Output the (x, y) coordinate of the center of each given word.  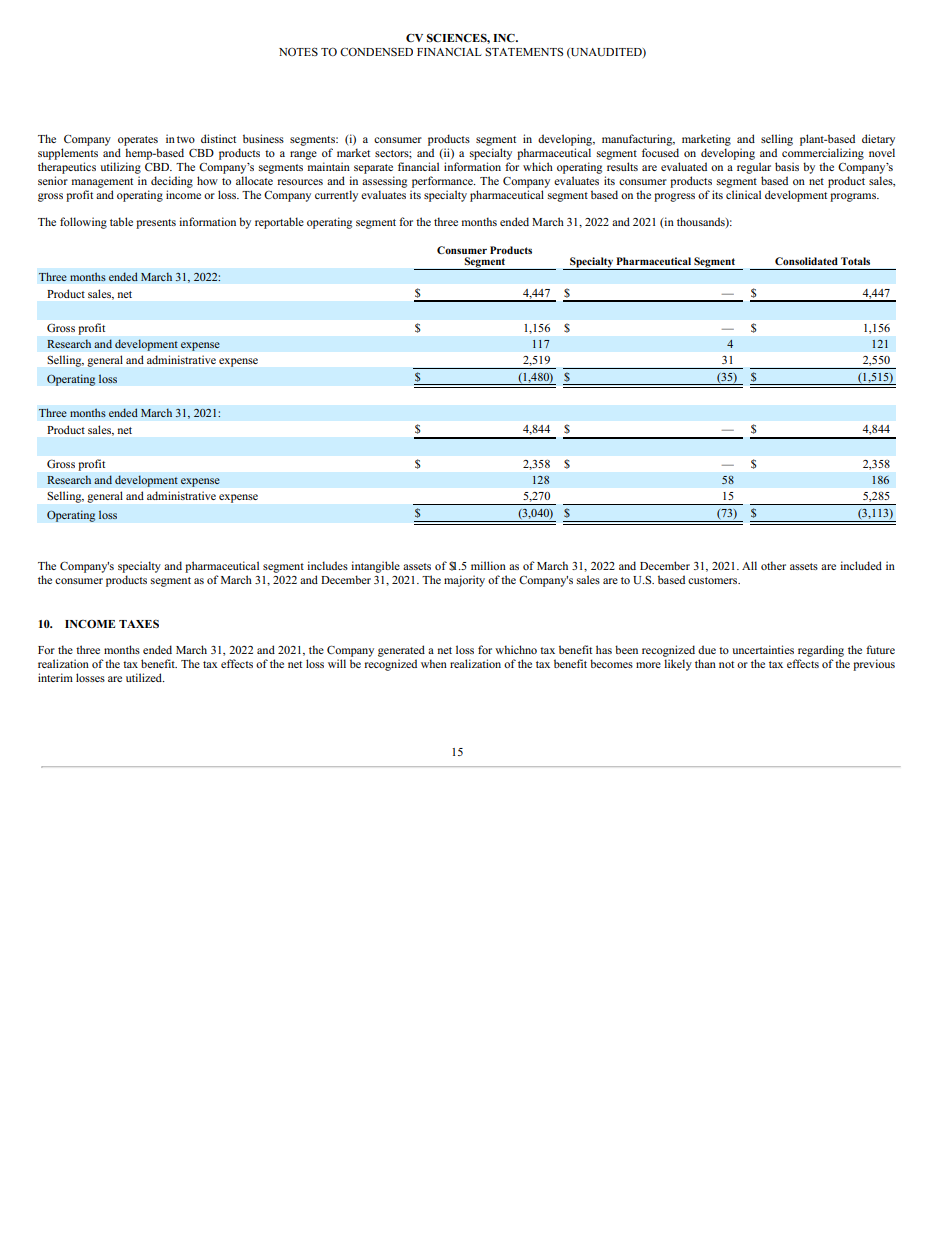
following (83, 223)
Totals (855, 261)
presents (156, 224)
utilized (145, 677)
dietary (878, 140)
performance (443, 182)
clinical (743, 194)
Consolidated (806, 261)
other (773, 565)
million (488, 565)
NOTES (298, 51)
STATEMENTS (524, 52)
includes (327, 565)
